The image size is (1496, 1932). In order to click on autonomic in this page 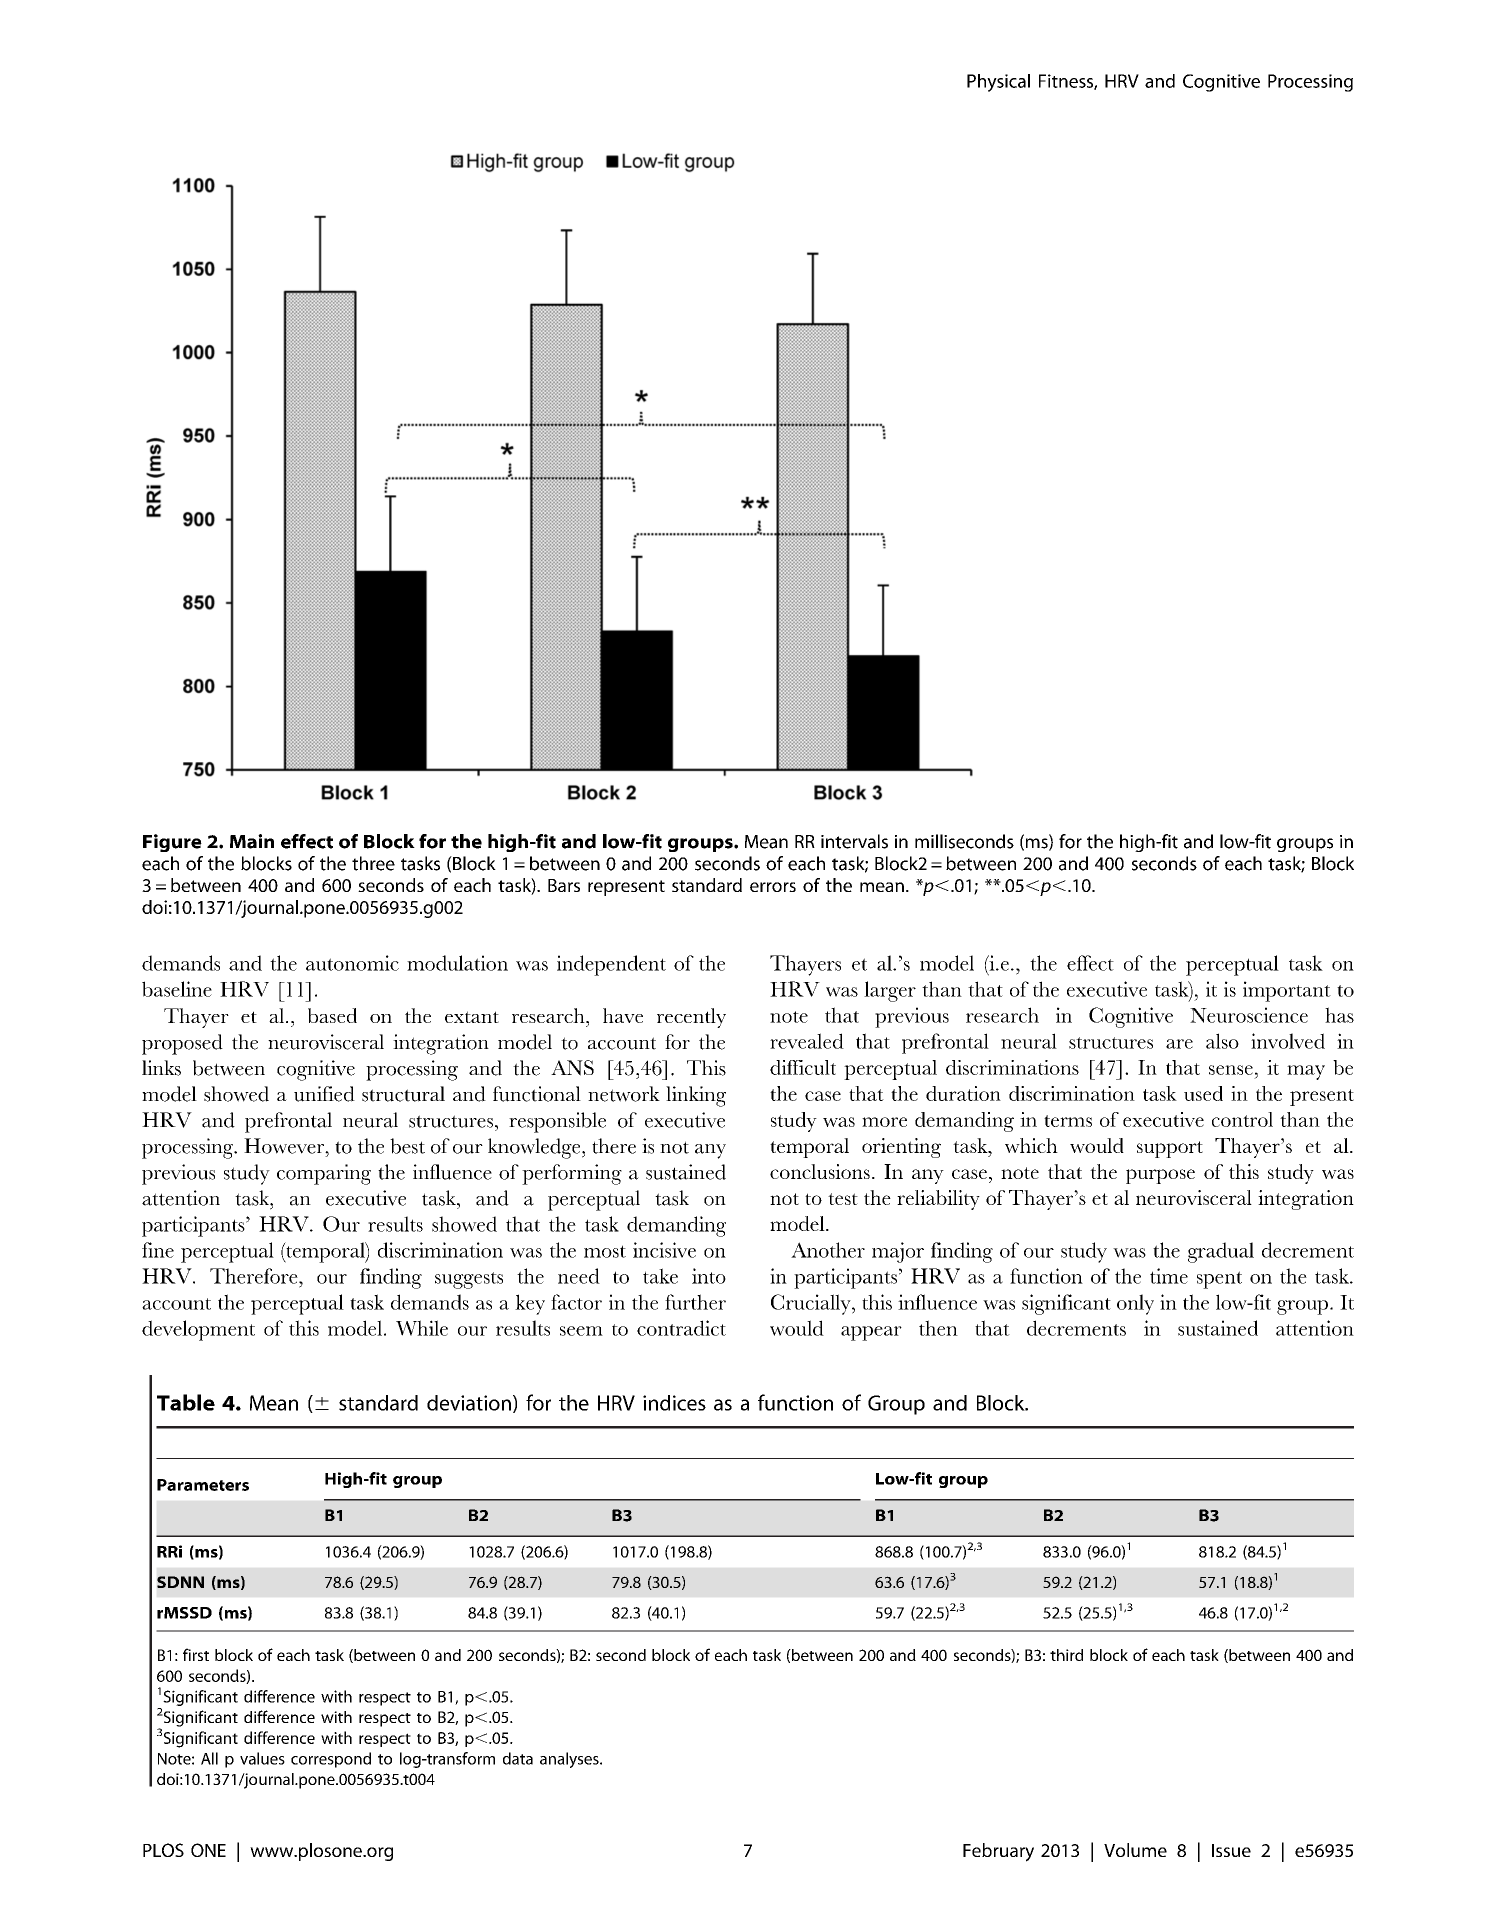, I will do `click(352, 963)`.
